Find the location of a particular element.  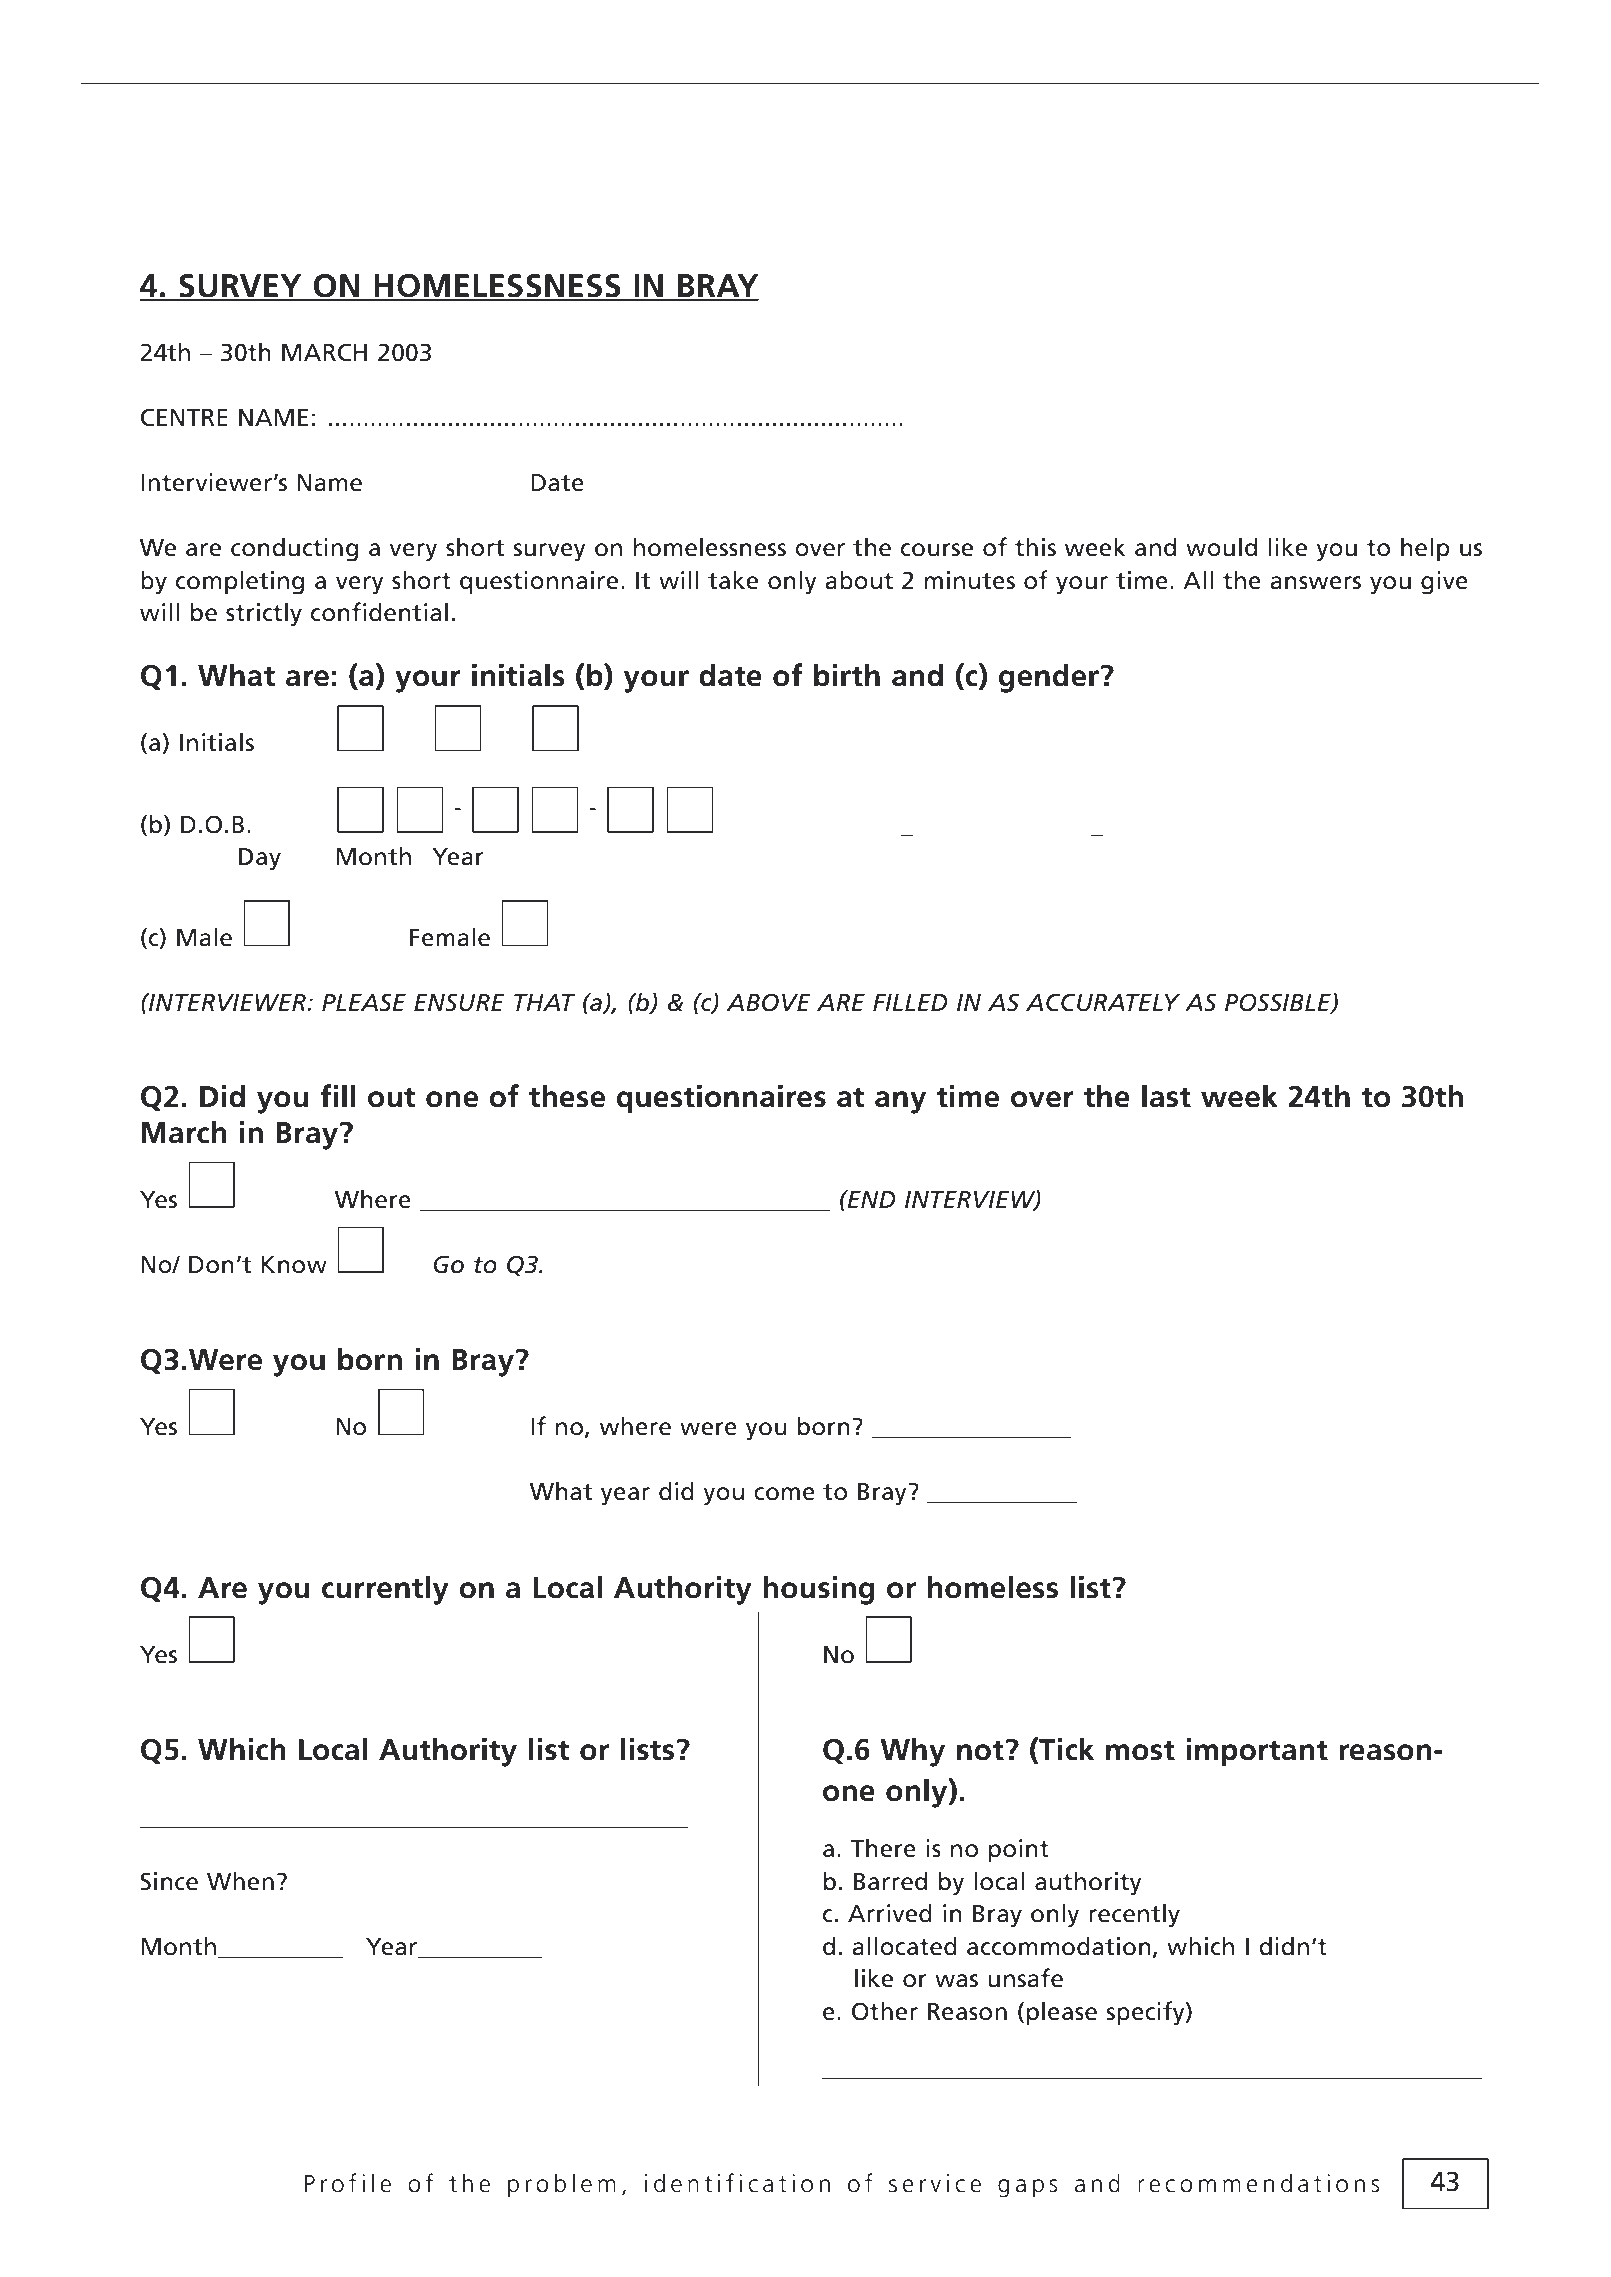

gender is located at coordinates (1050, 678).
